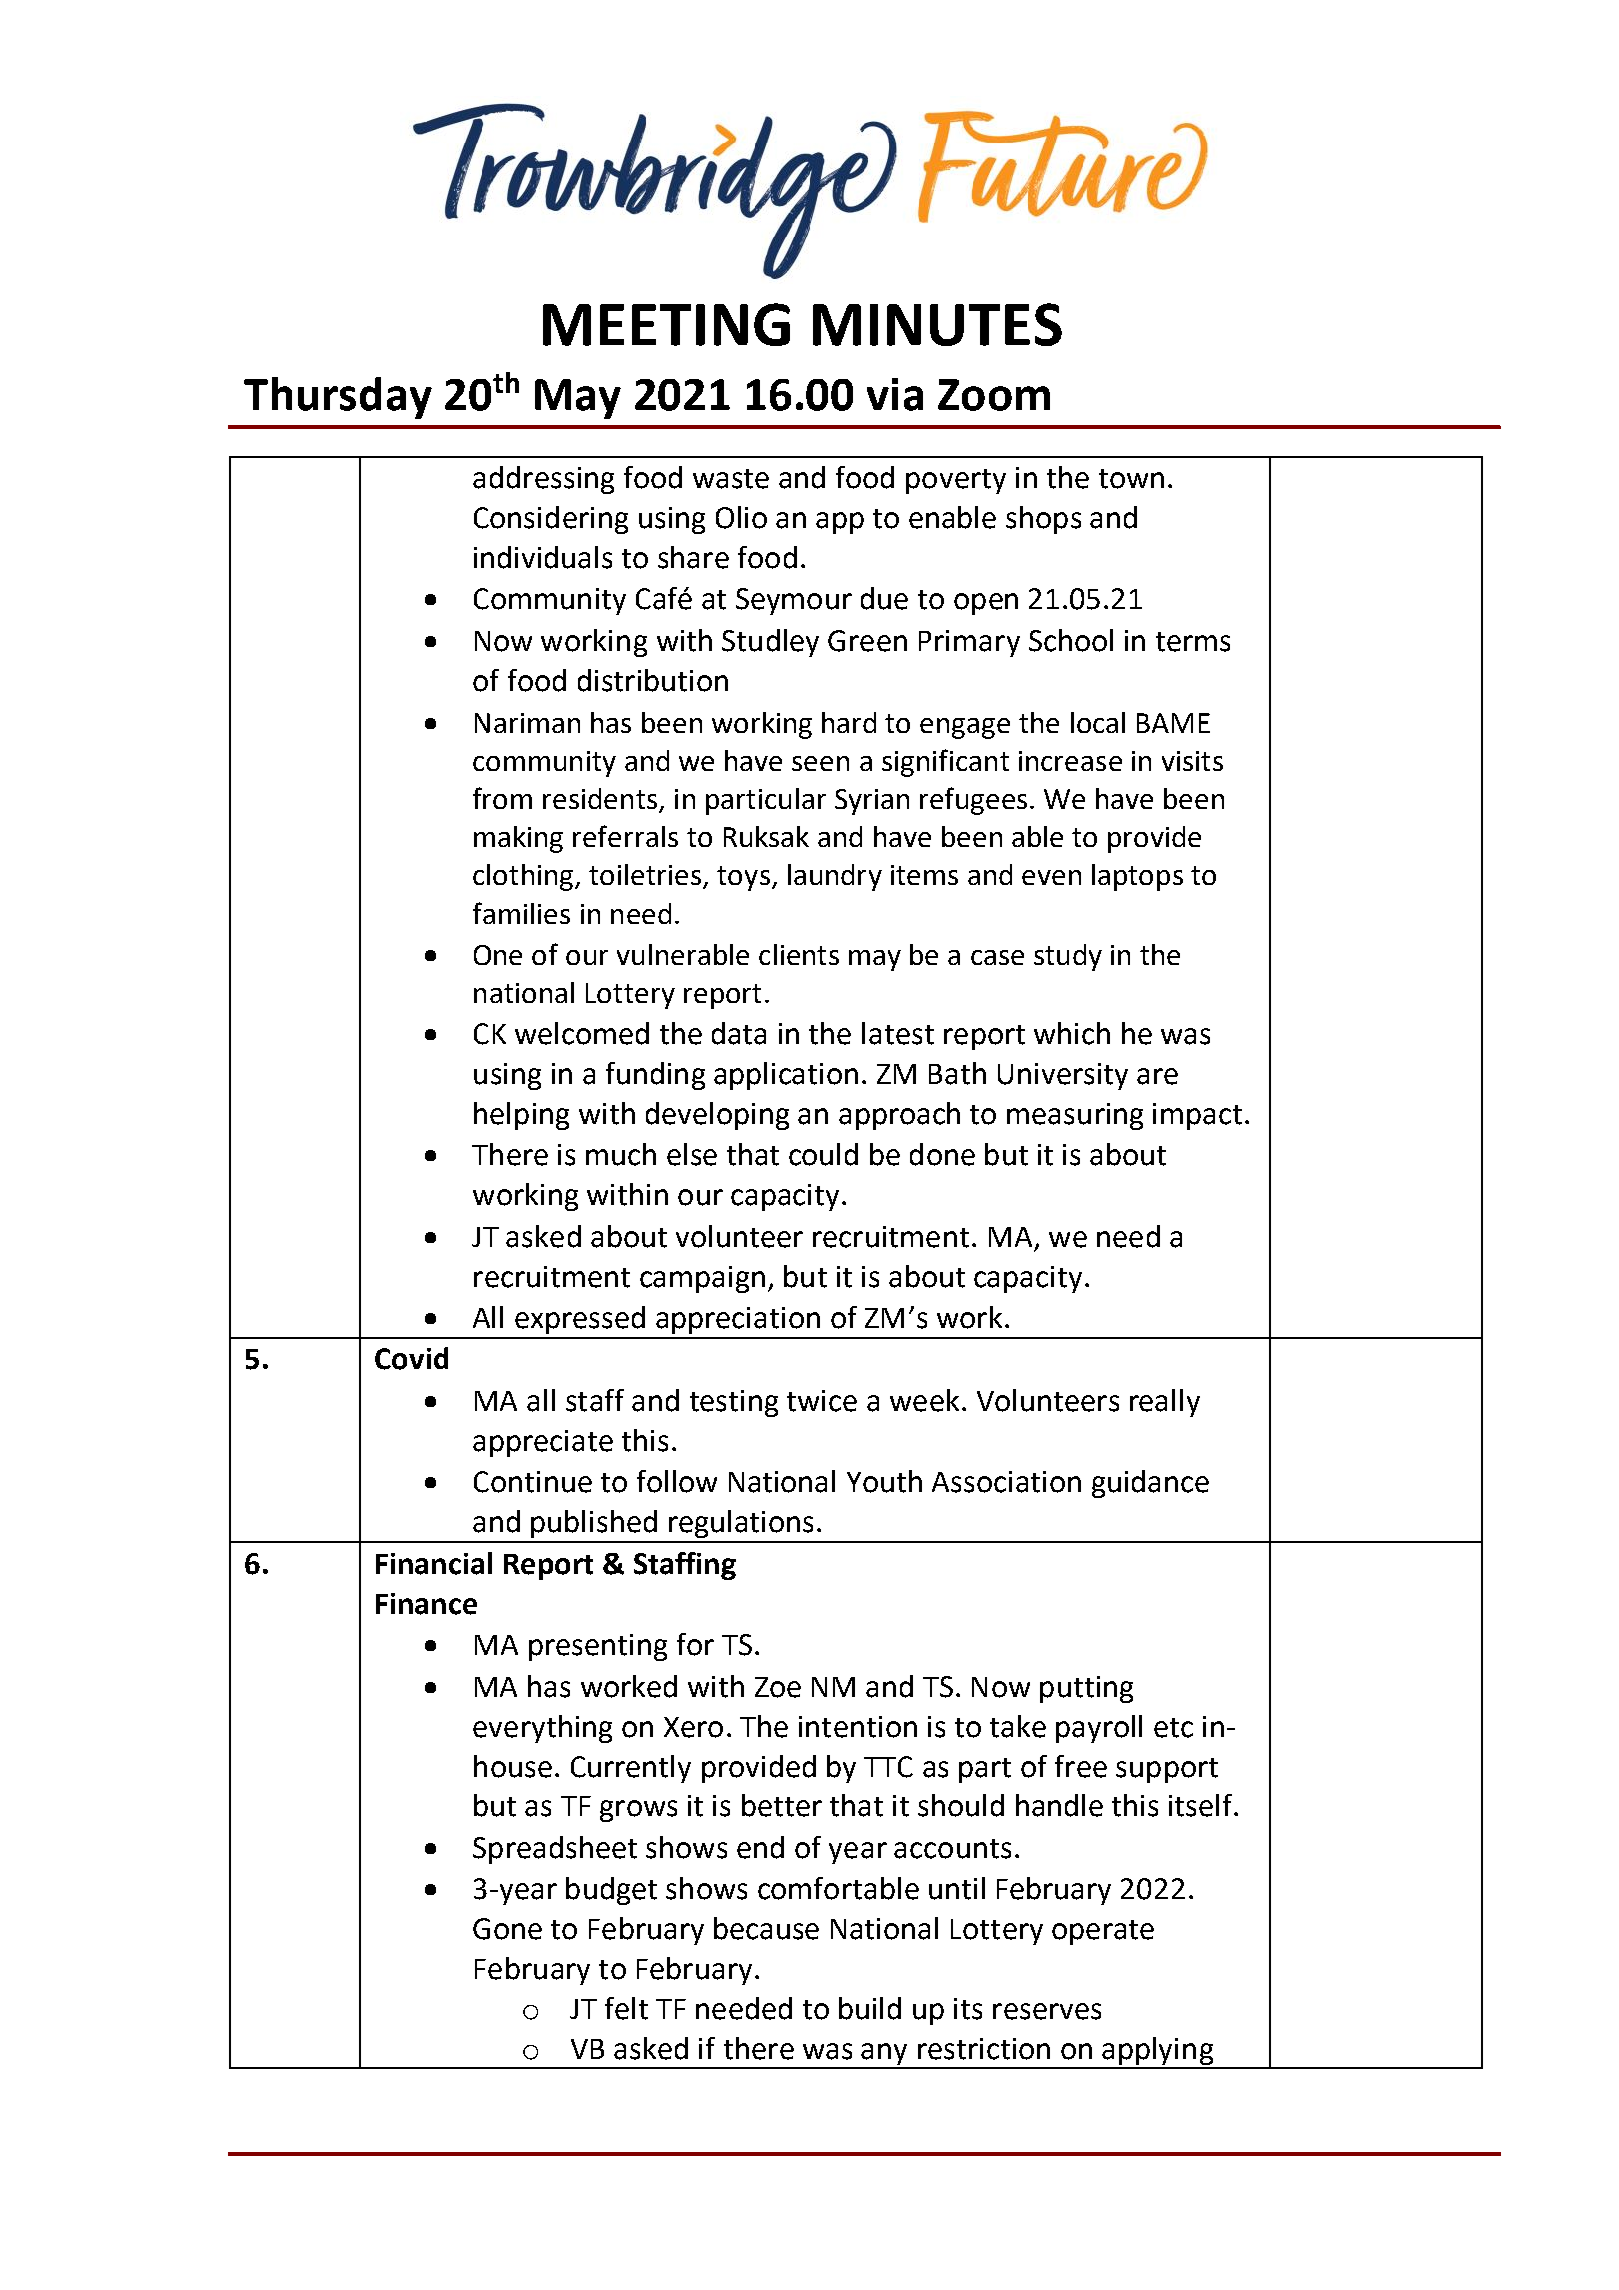 The height and width of the page is (2290, 1619). What do you see at coordinates (521, 1116) in the page?
I see `helping` at bounding box center [521, 1116].
